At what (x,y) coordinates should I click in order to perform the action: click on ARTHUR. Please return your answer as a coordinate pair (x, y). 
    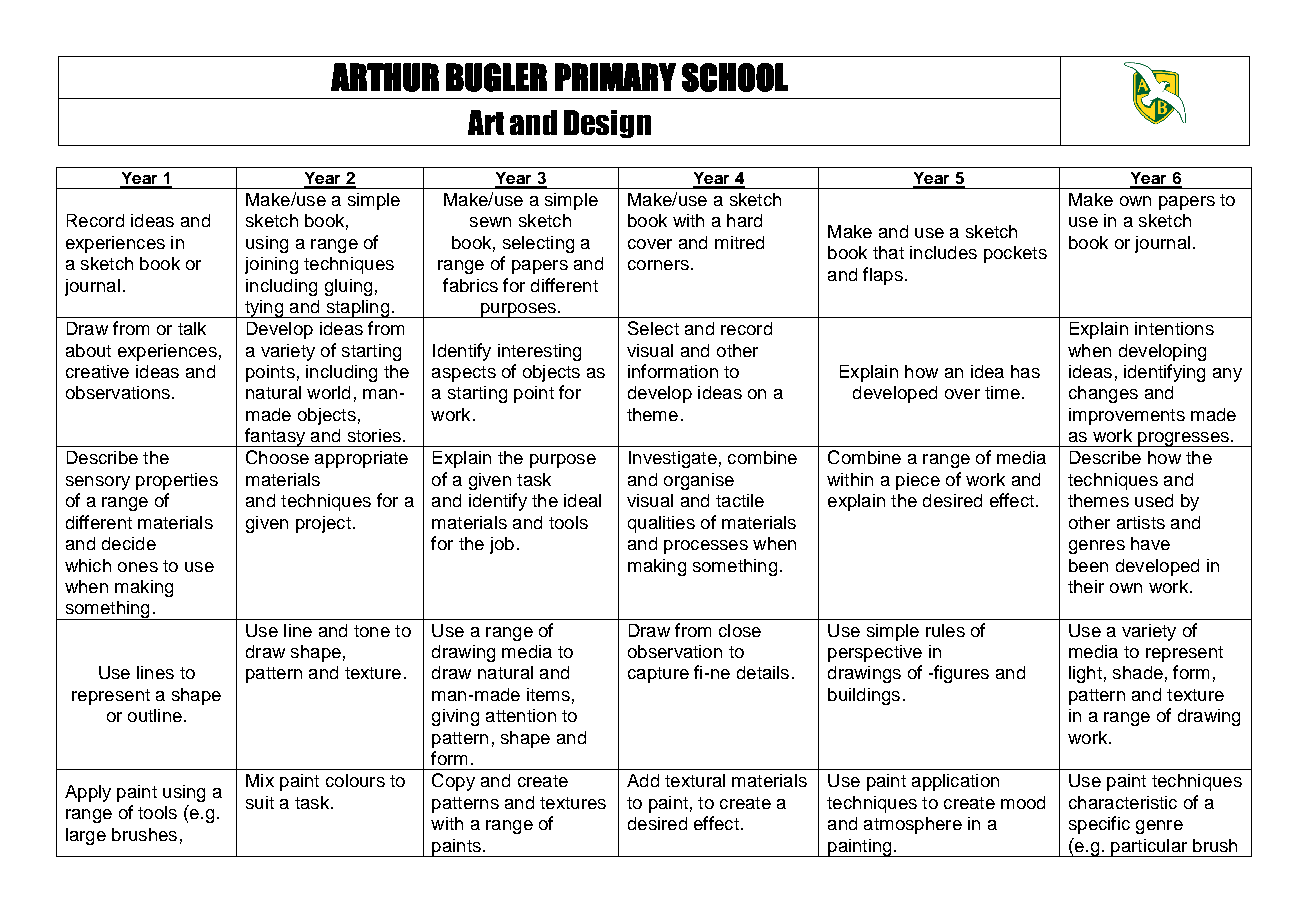
    Looking at the image, I should click on (385, 77).
